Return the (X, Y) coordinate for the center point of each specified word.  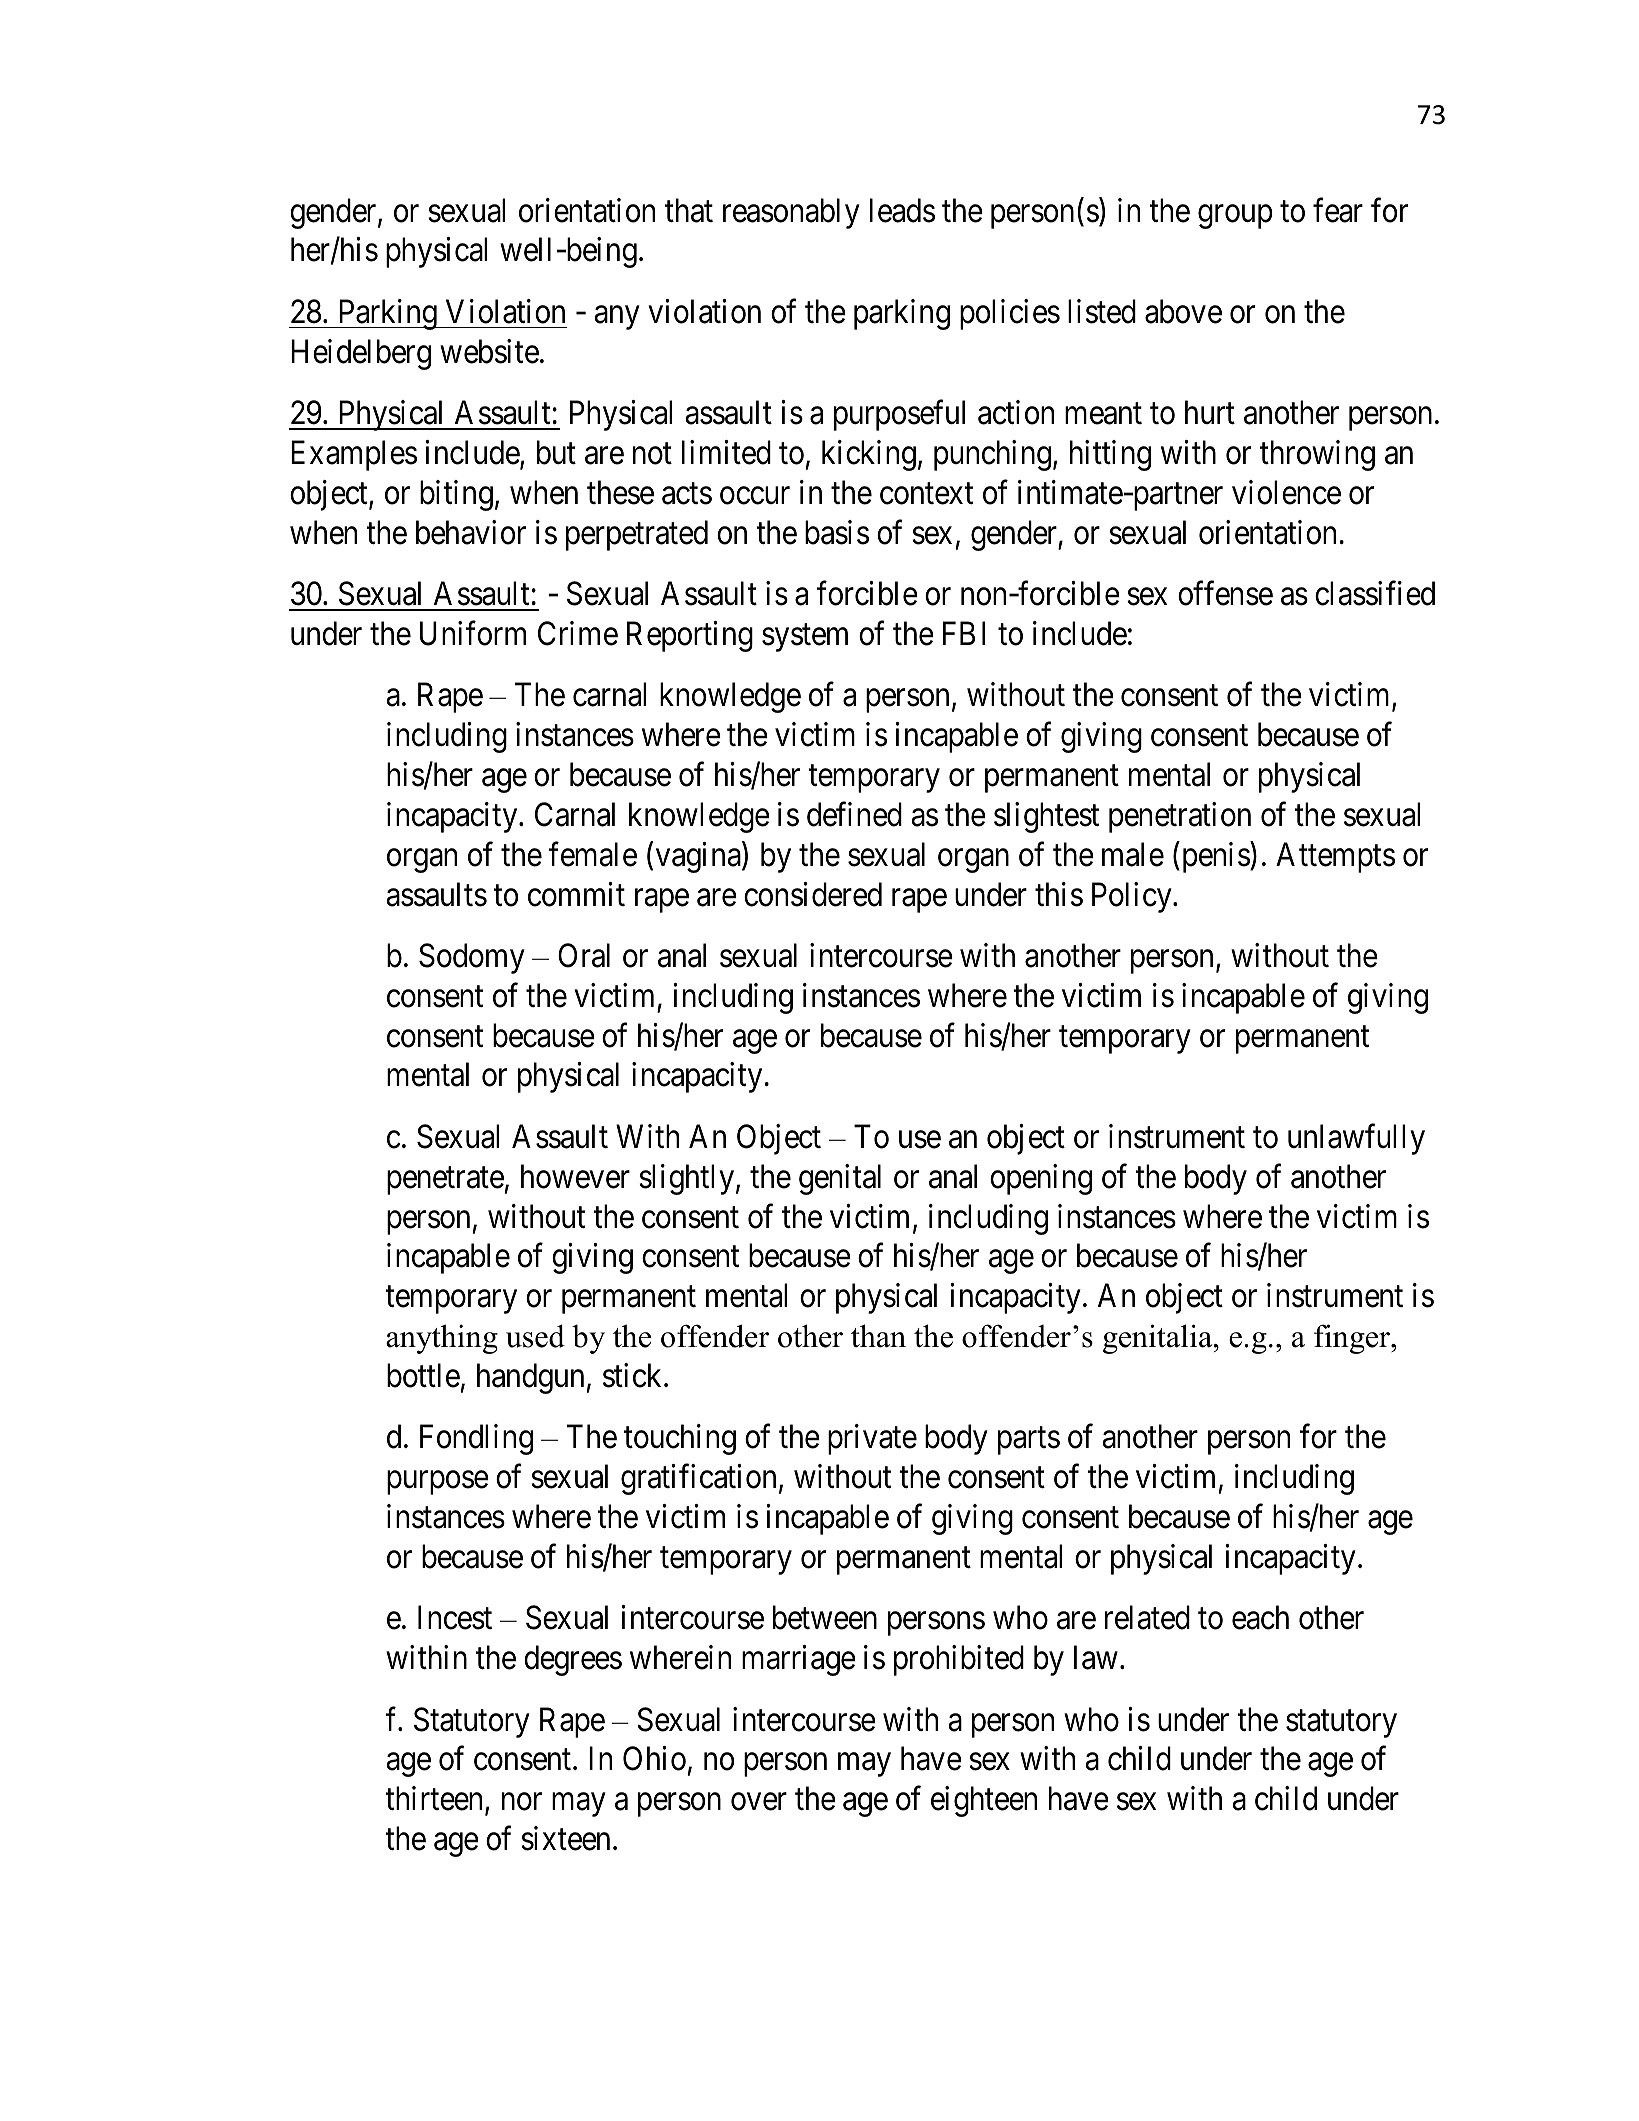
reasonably (791, 213)
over (759, 1802)
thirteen (435, 1800)
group (1235, 217)
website (489, 351)
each (1260, 1617)
